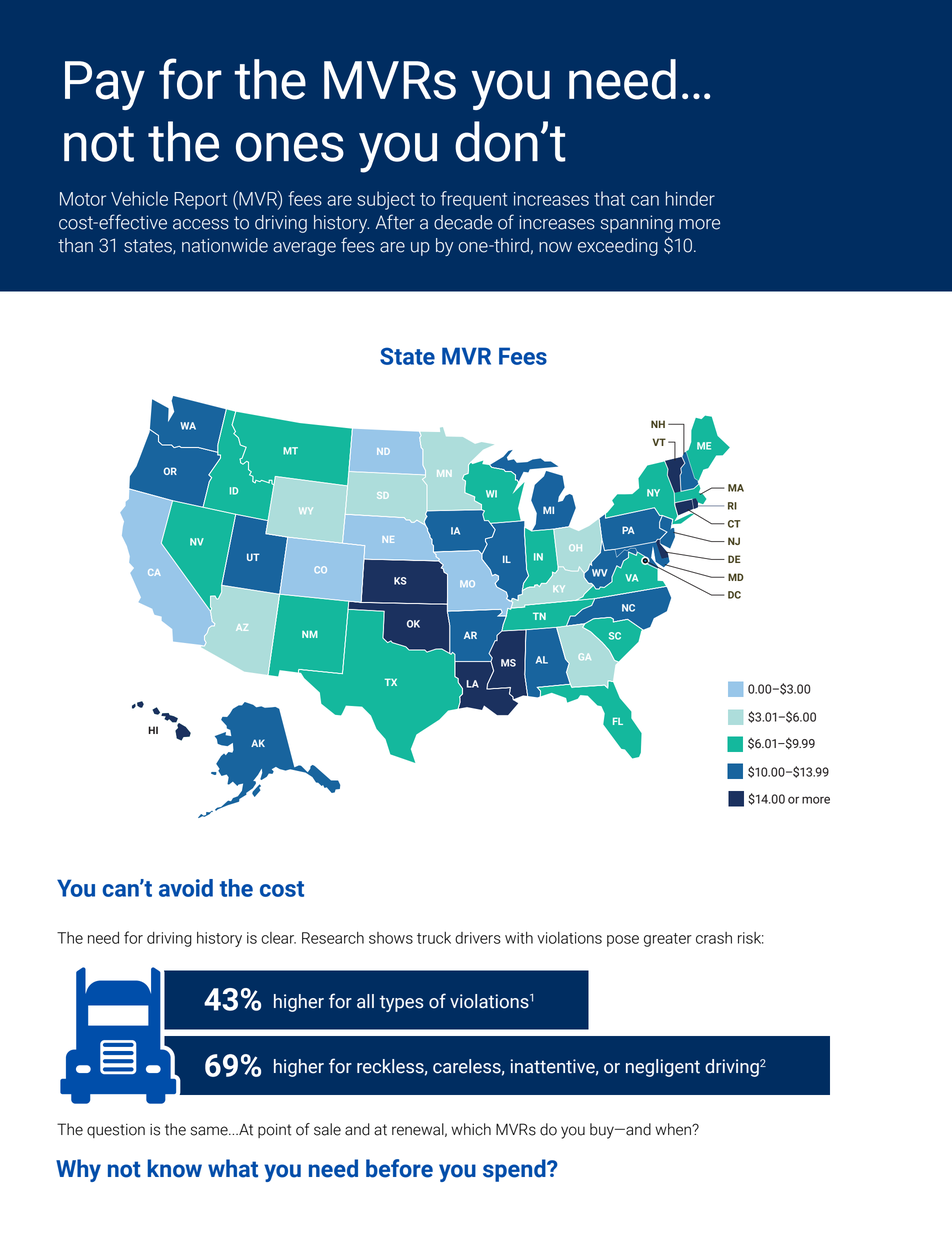  Describe the element at coordinates (386, 200) in the document. I see `subject` at that location.
